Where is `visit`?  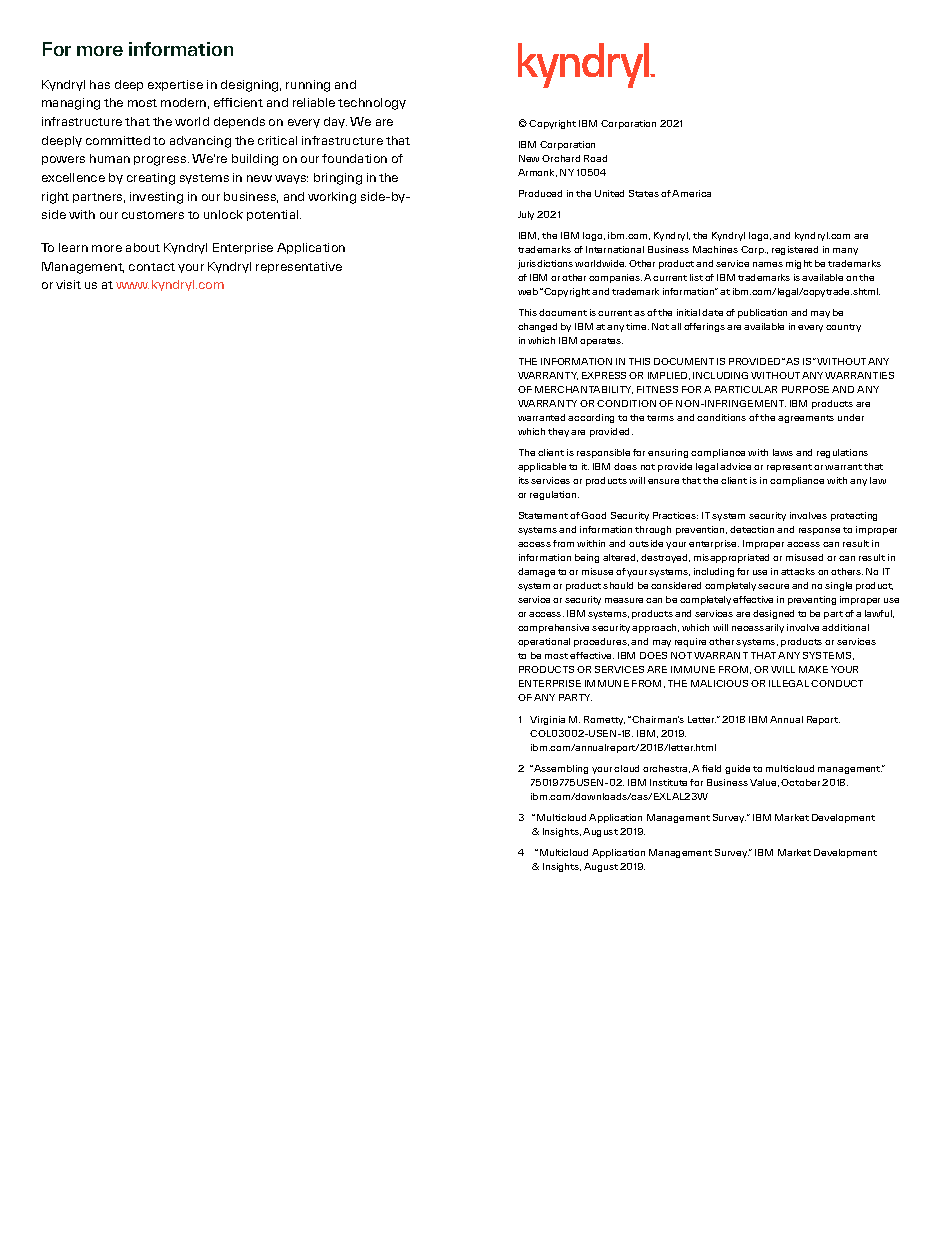 visit is located at coordinates (68, 284).
